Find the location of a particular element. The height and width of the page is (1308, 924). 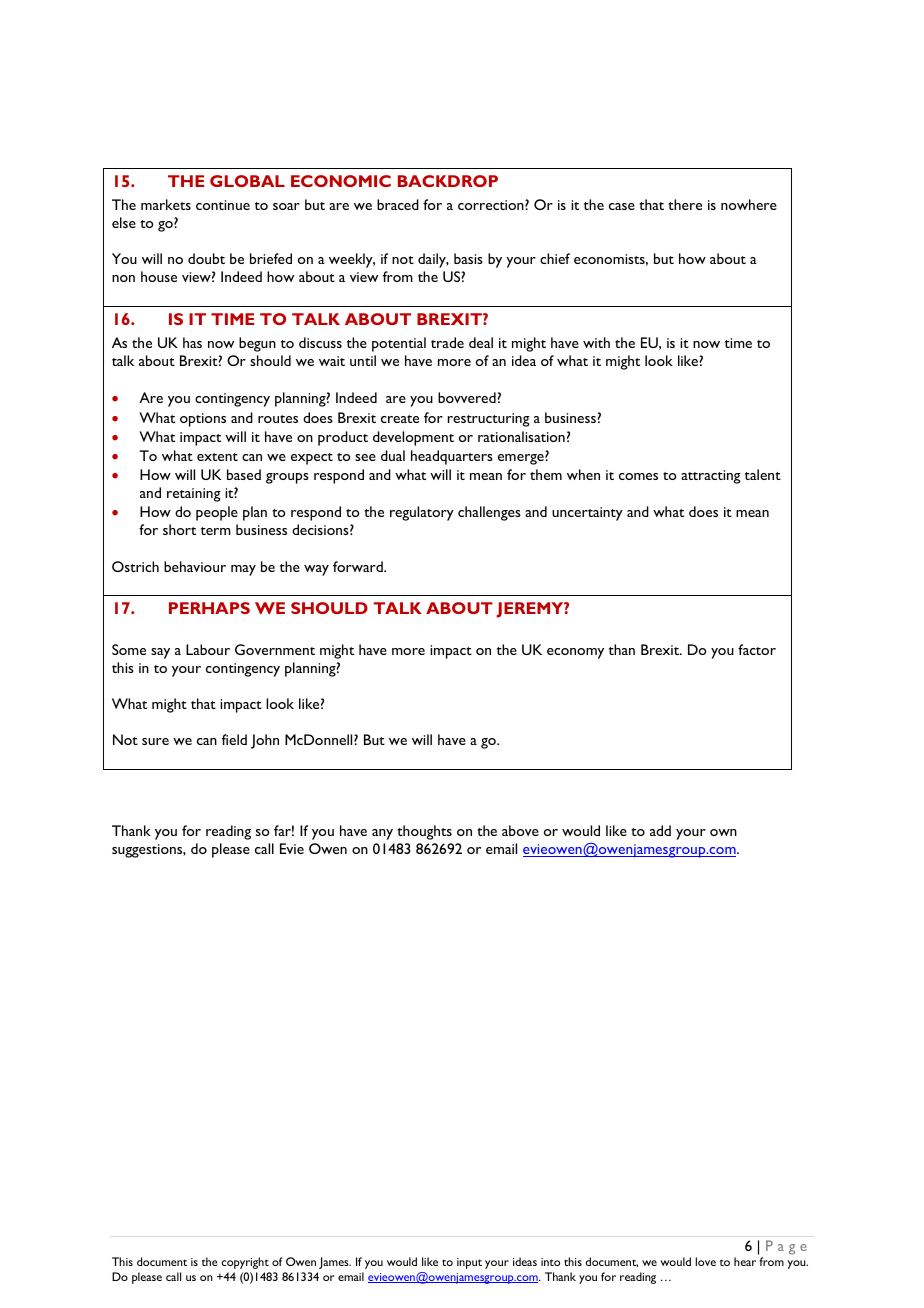

input is located at coordinates (469, 1263).
